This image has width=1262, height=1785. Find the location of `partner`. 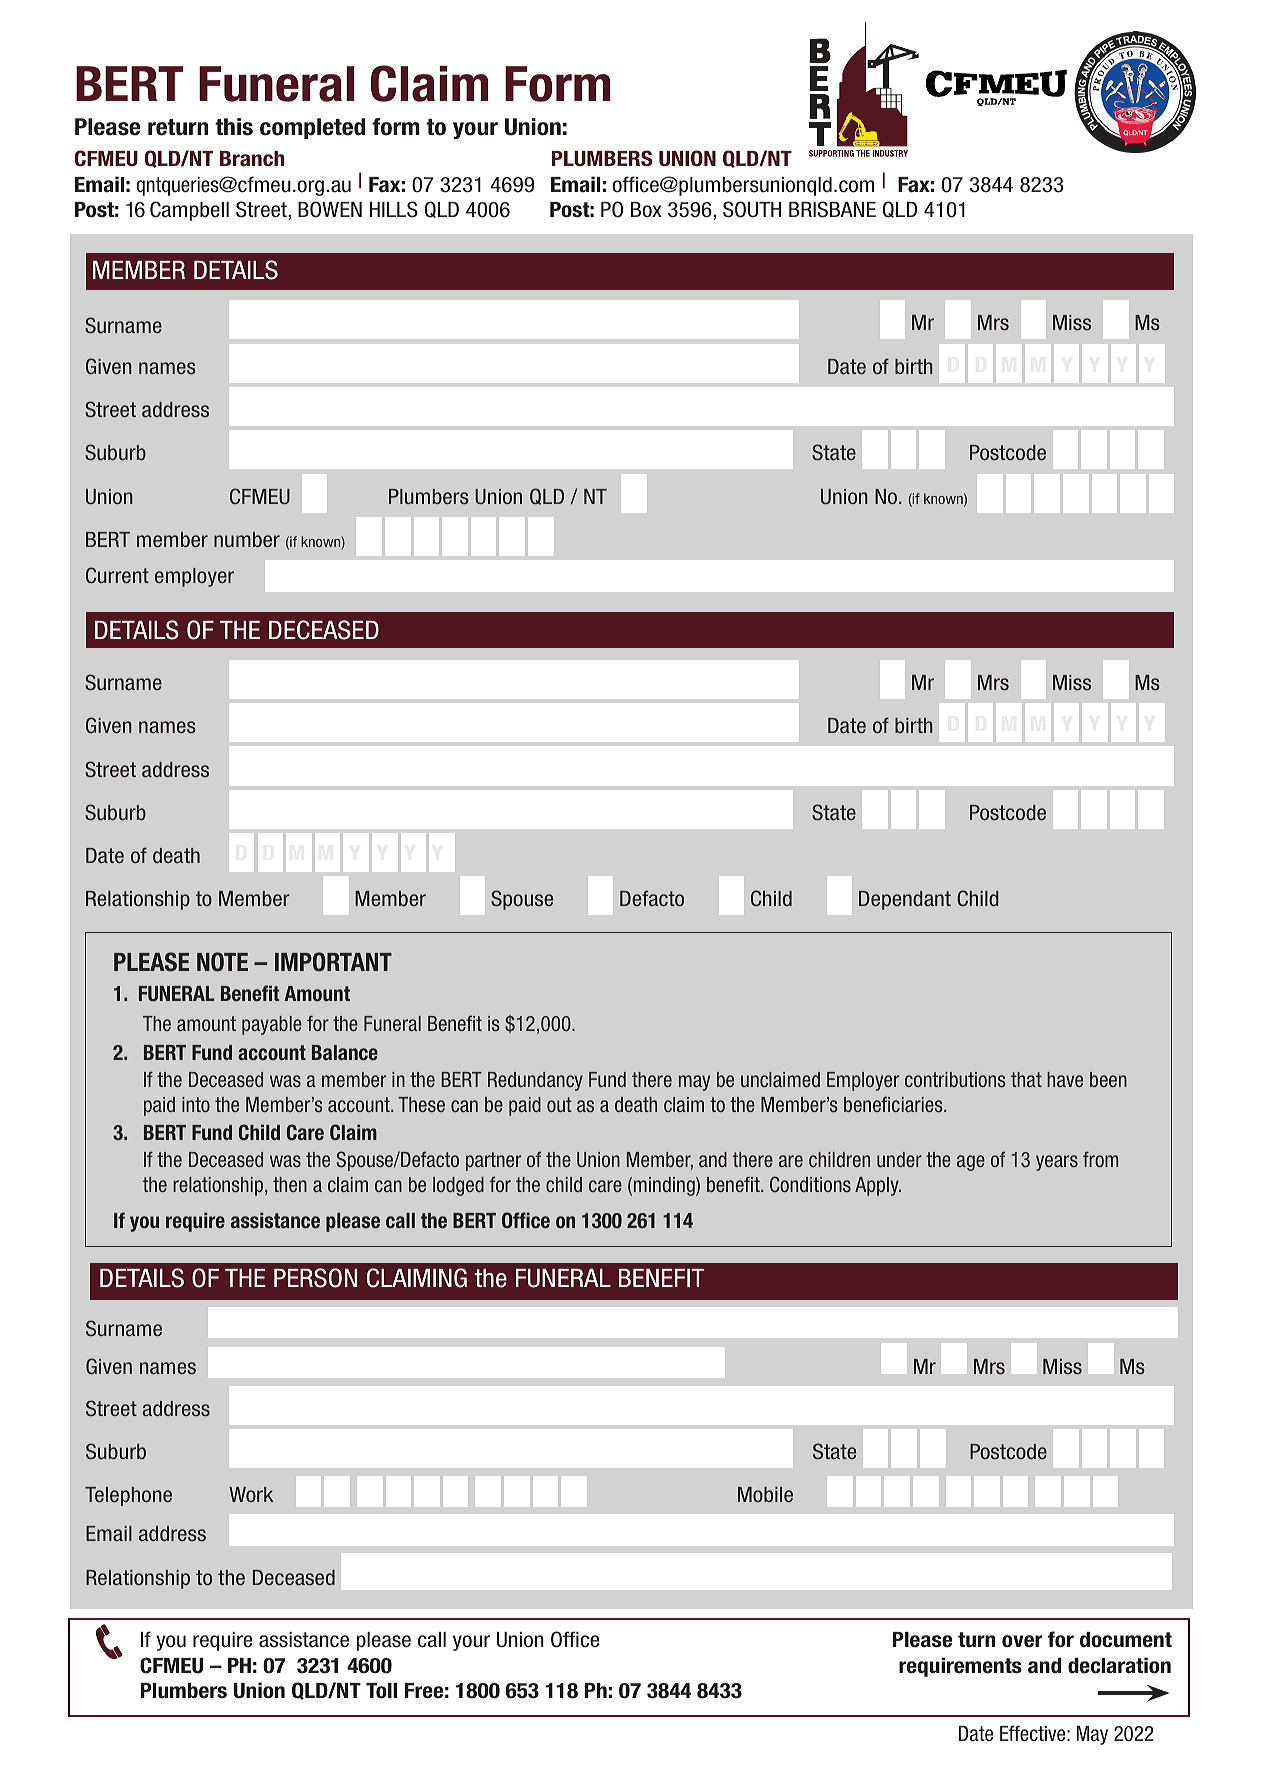

partner is located at coordinates (493, 1161).
